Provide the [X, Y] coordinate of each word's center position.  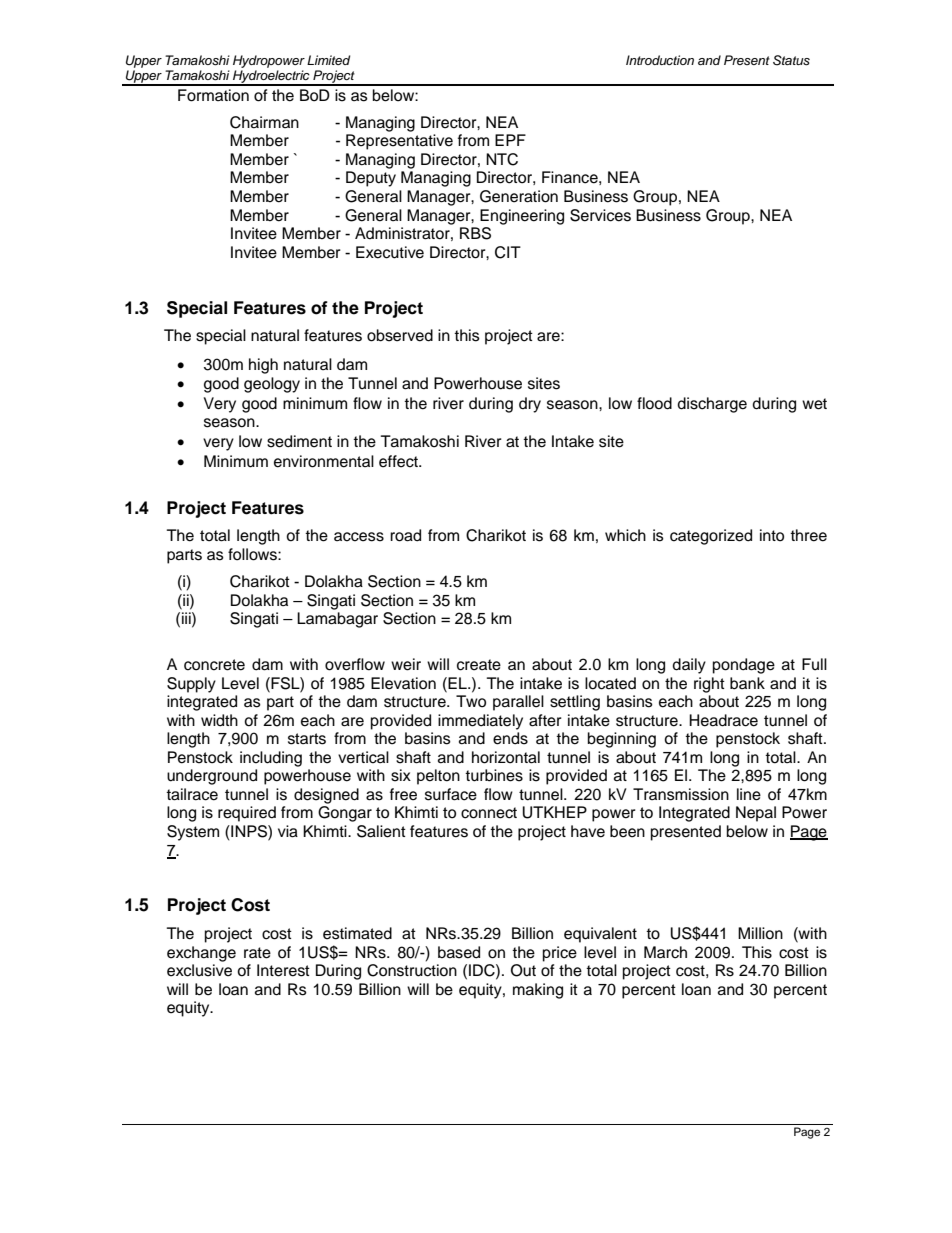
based [459, 952]
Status [791, 60]
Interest [283, 970]
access [359, 537]
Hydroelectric [271, 78]
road [405, 535]
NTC [502, 159]
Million [760, 933]
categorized [711, 537]
